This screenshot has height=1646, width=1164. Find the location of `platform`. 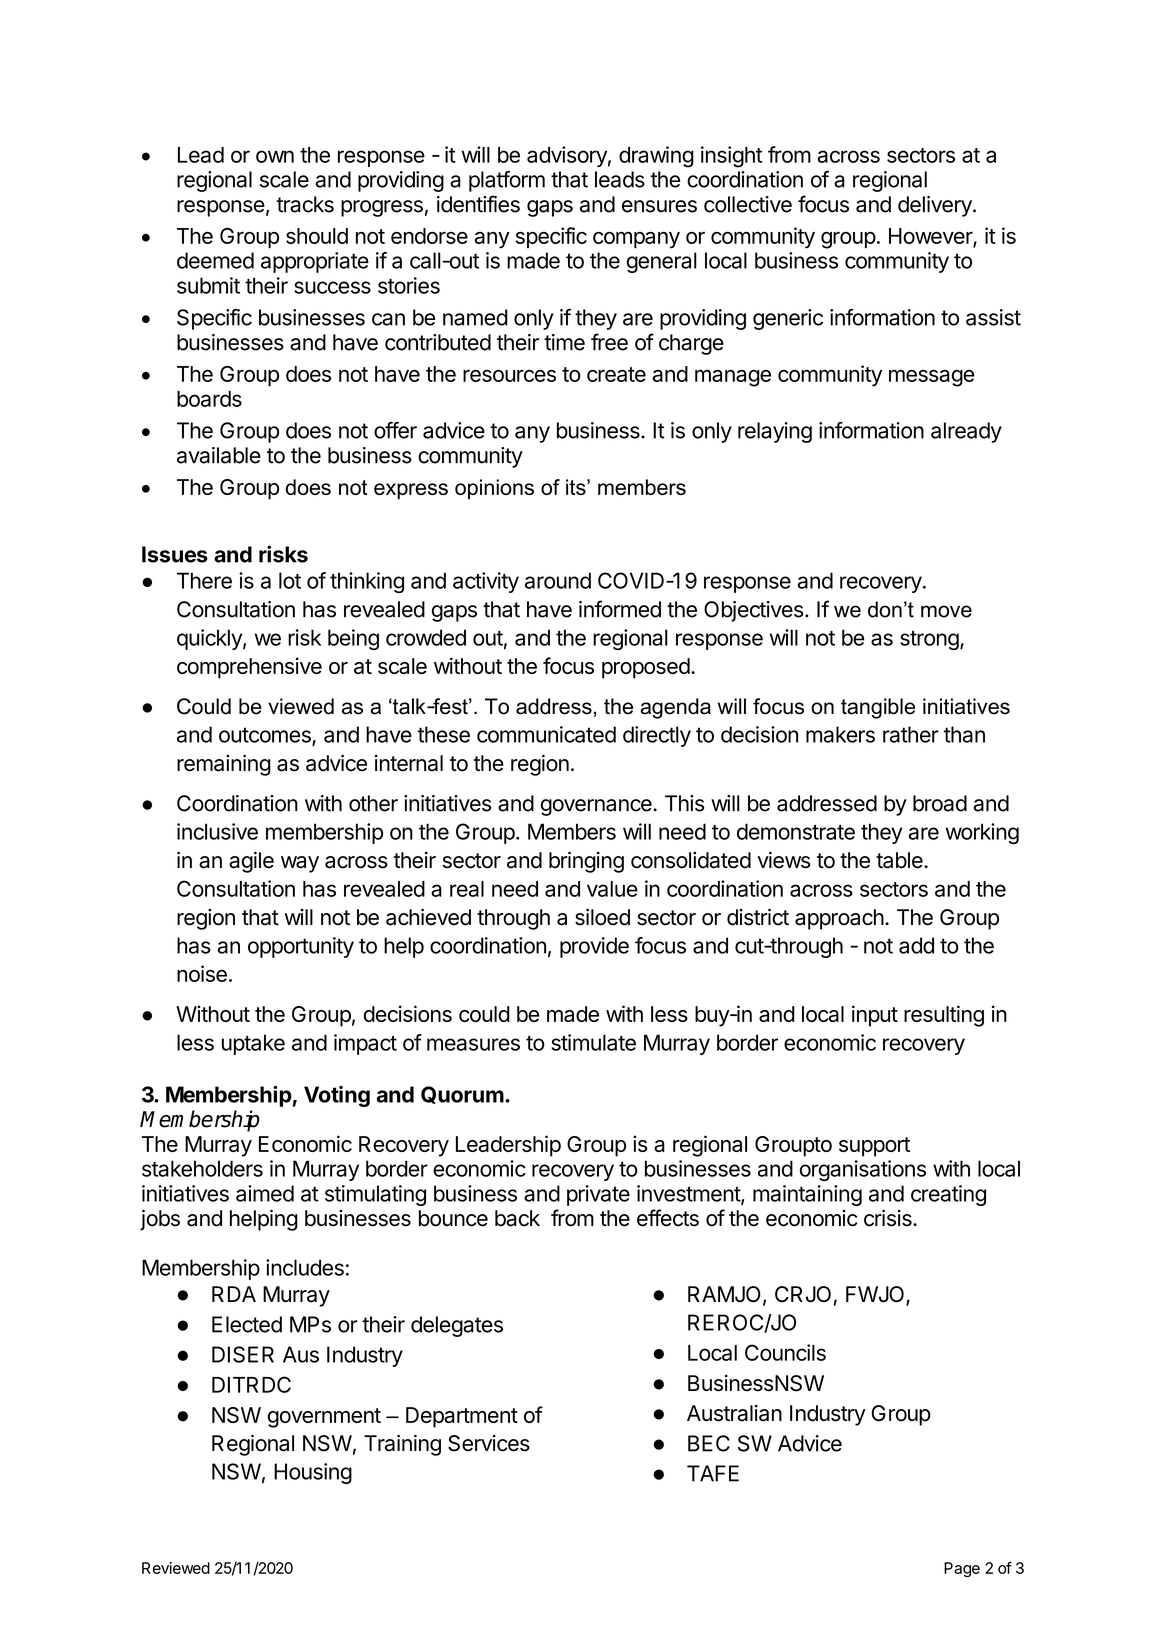

platform is located at coordinates (507, 181).
